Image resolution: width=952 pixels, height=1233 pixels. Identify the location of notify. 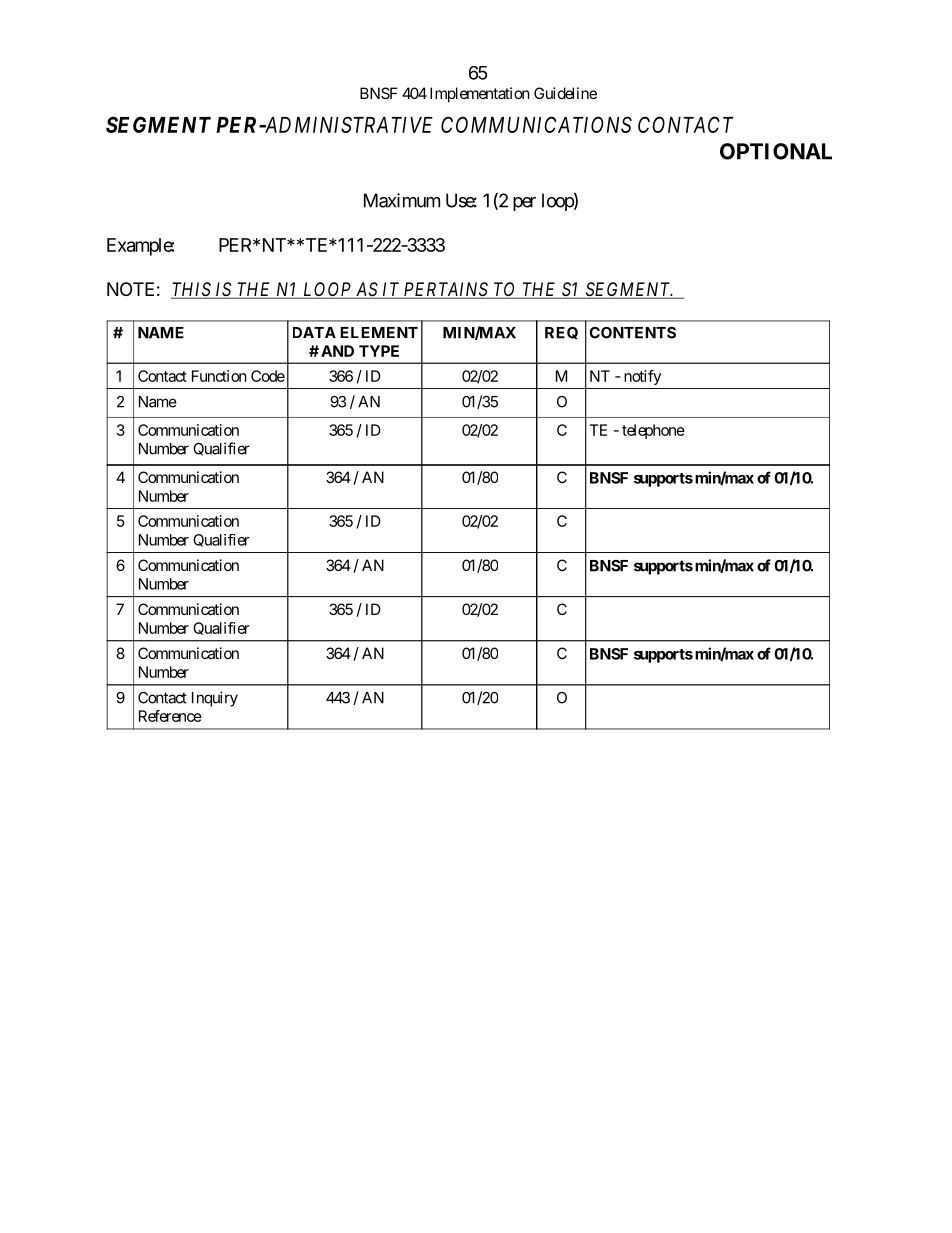
(642, 377).
